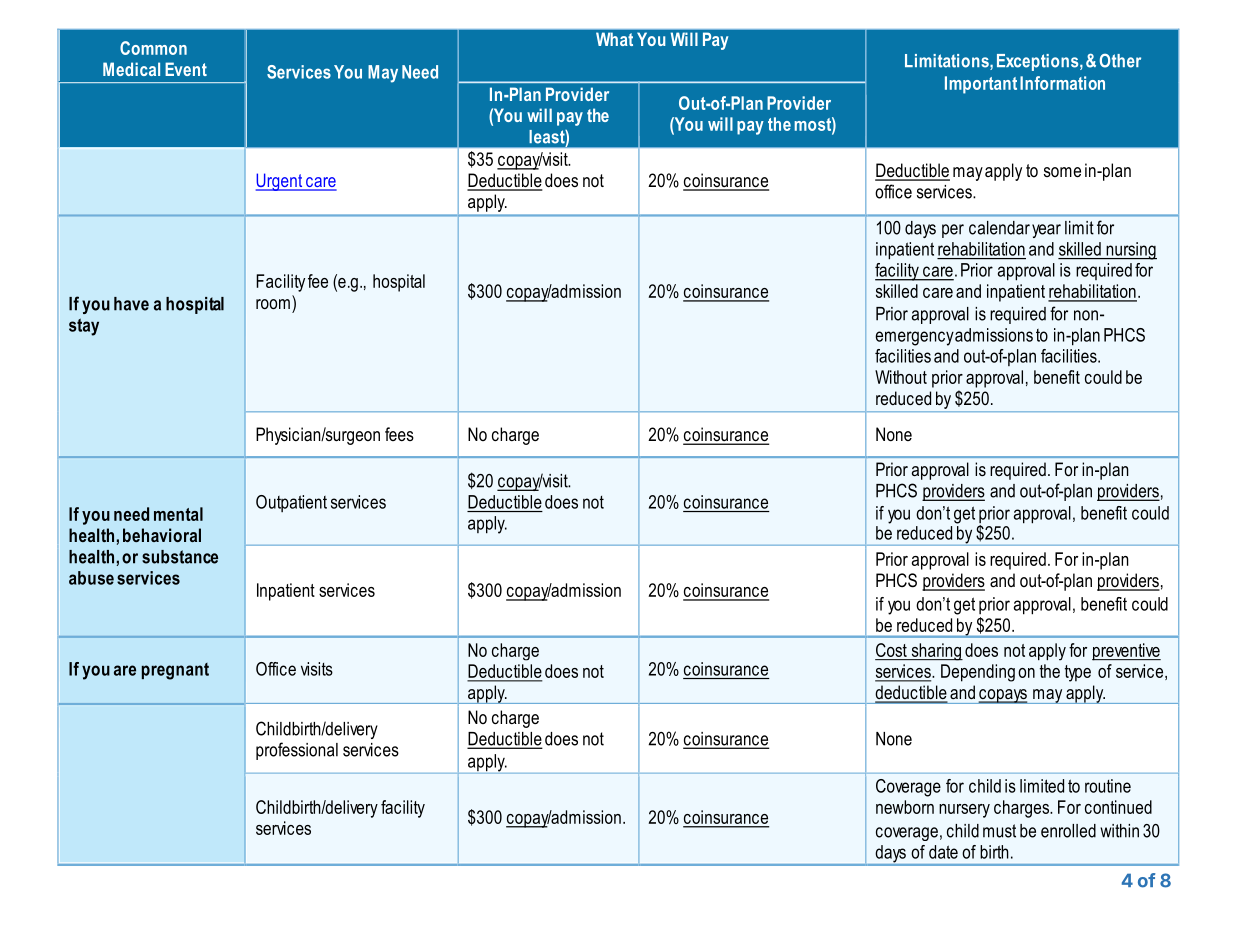 Image resolution: width=1233 pixels, height=952 pixels. I want to click on Common, so click(153, 48).
